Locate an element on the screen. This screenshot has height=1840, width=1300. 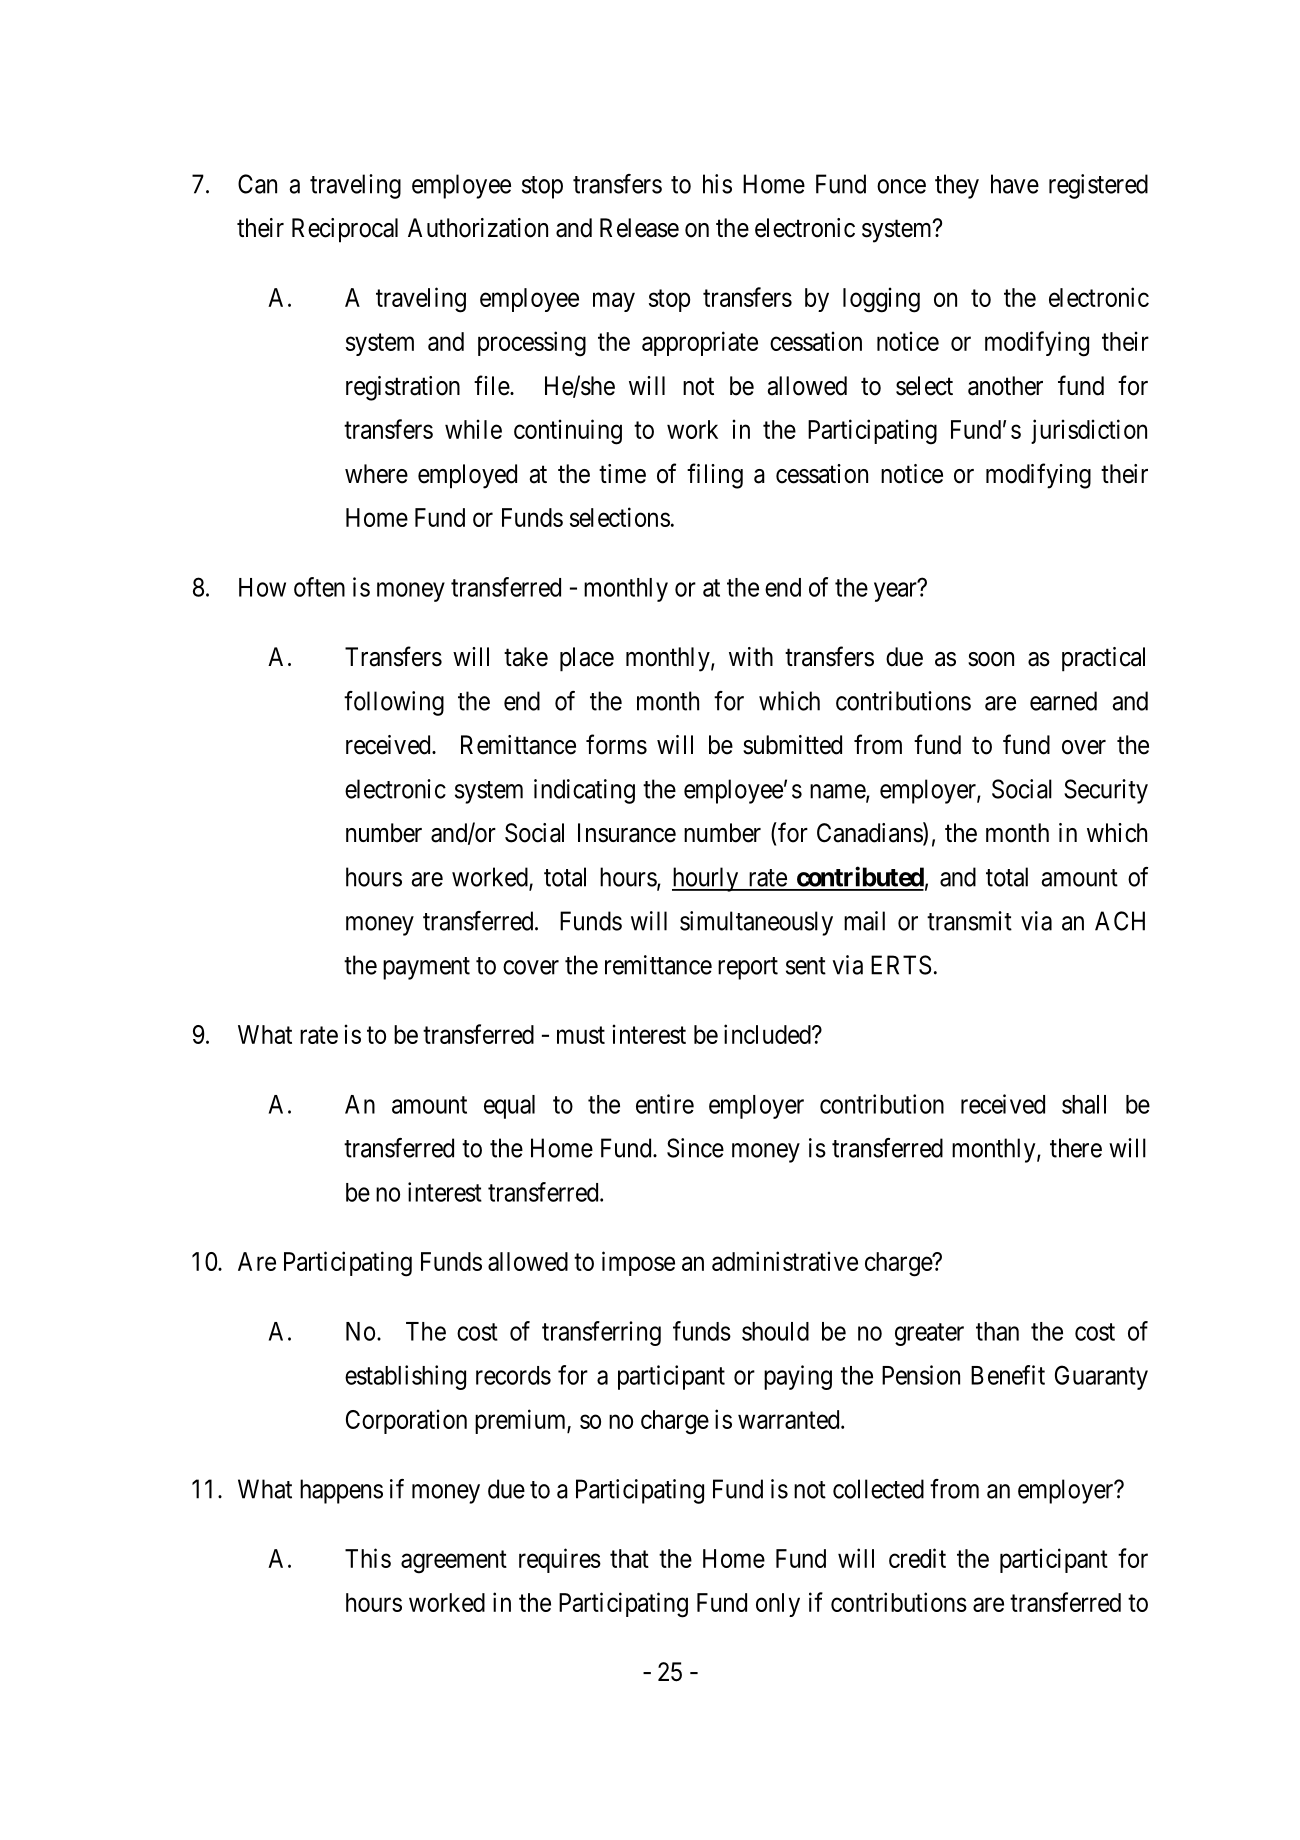
with is located at coordinates (751, 656).
